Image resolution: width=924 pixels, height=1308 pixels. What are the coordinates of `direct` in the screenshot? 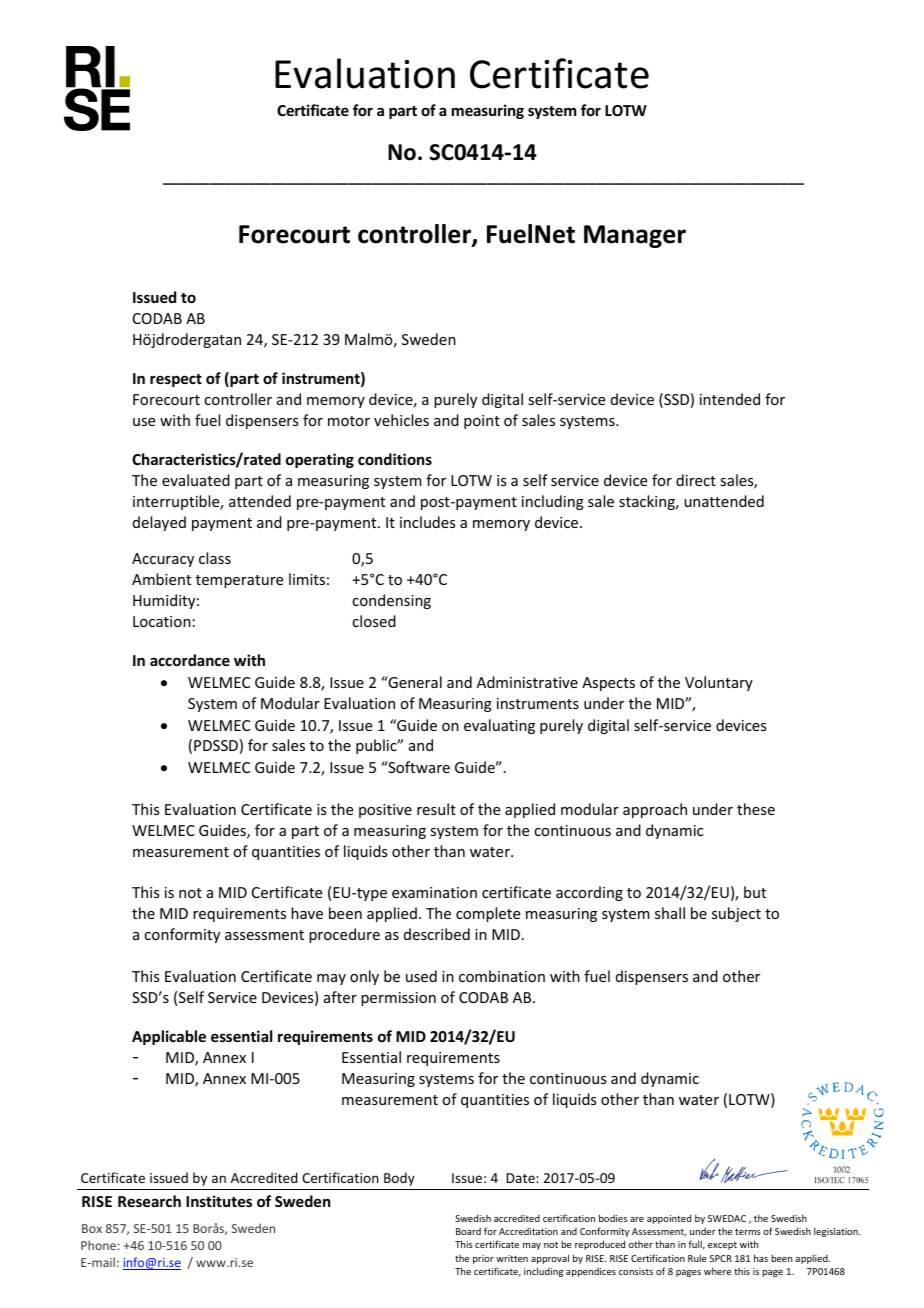 It's located at (696, 480).
